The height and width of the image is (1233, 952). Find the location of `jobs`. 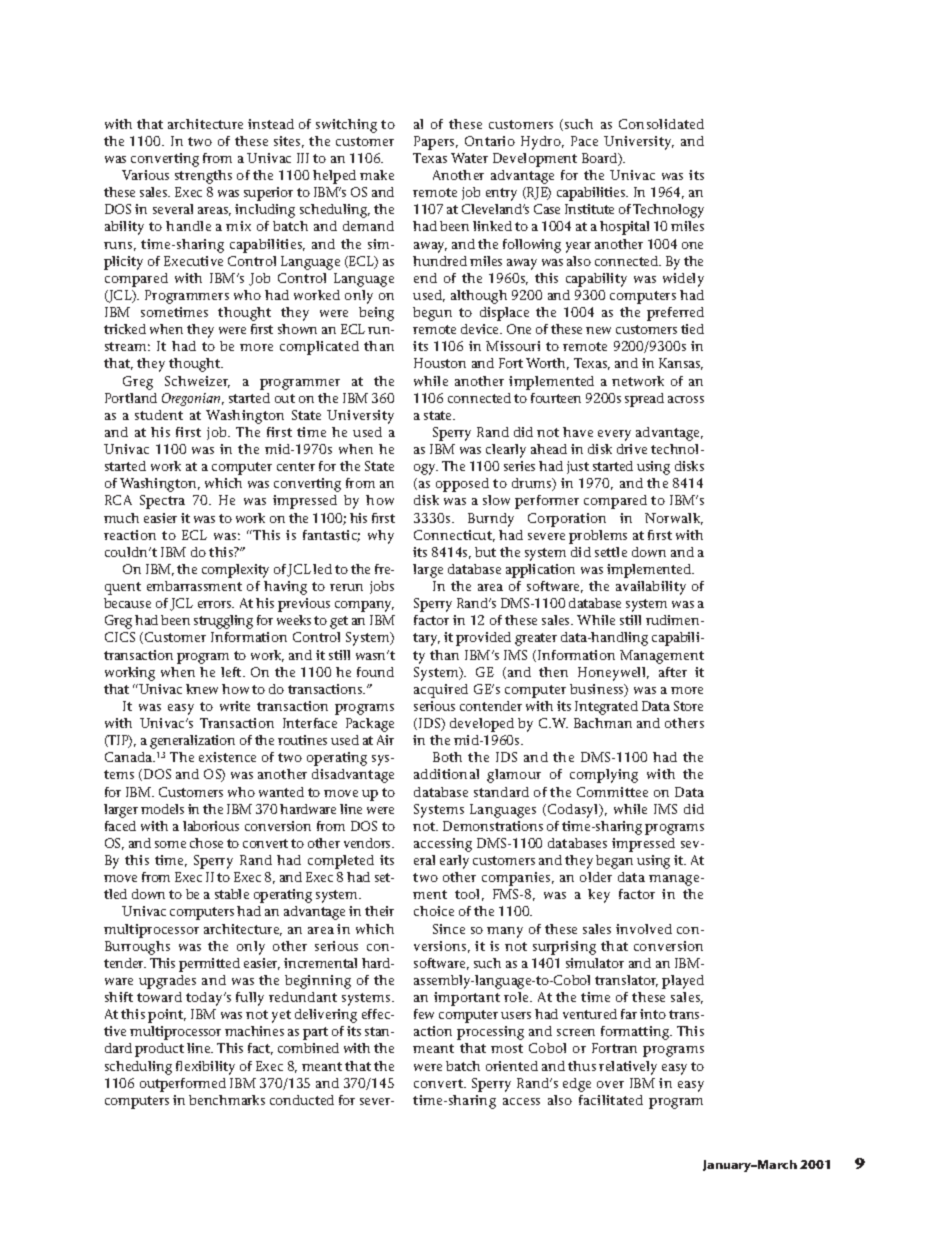

jobs is located at coordinates (382, 587).
